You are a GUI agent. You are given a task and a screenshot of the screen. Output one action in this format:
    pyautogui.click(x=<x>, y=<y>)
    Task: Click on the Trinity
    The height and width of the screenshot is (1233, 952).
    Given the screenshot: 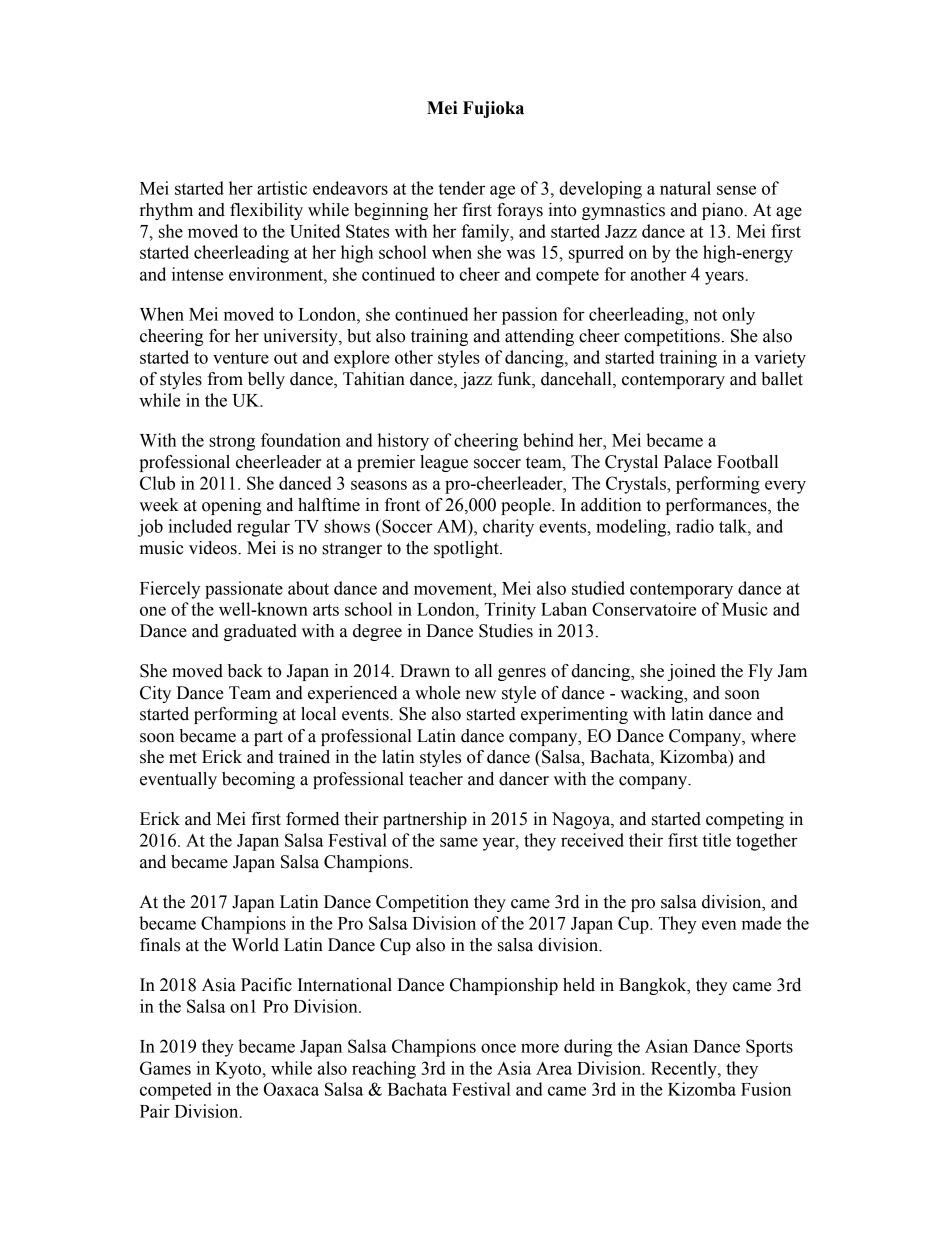 What is the action you would take?
    pyautogui.click(x=510, y=611)
